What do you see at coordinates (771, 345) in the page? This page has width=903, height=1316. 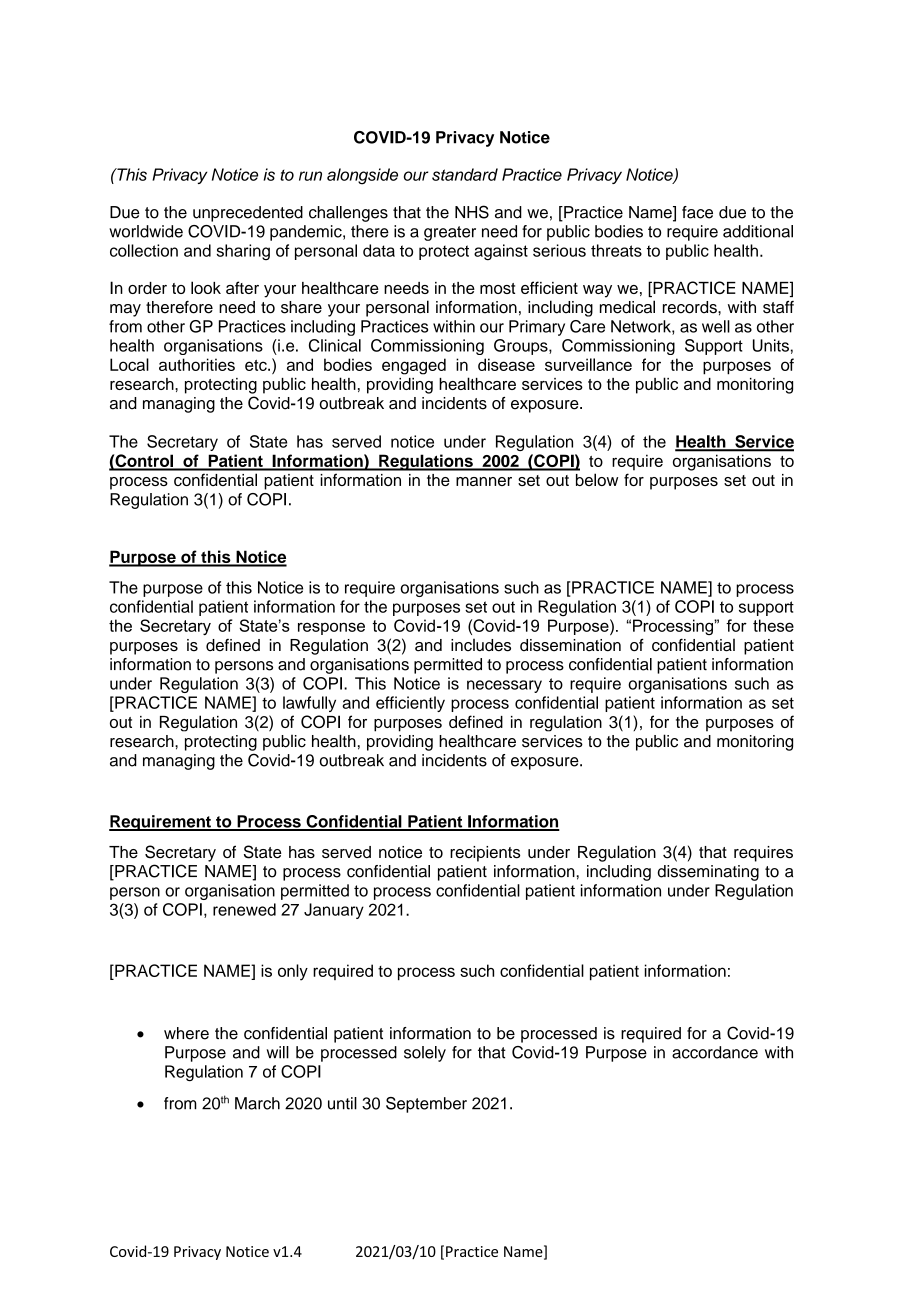 I see `Units` at bounding box center [771, 345].
